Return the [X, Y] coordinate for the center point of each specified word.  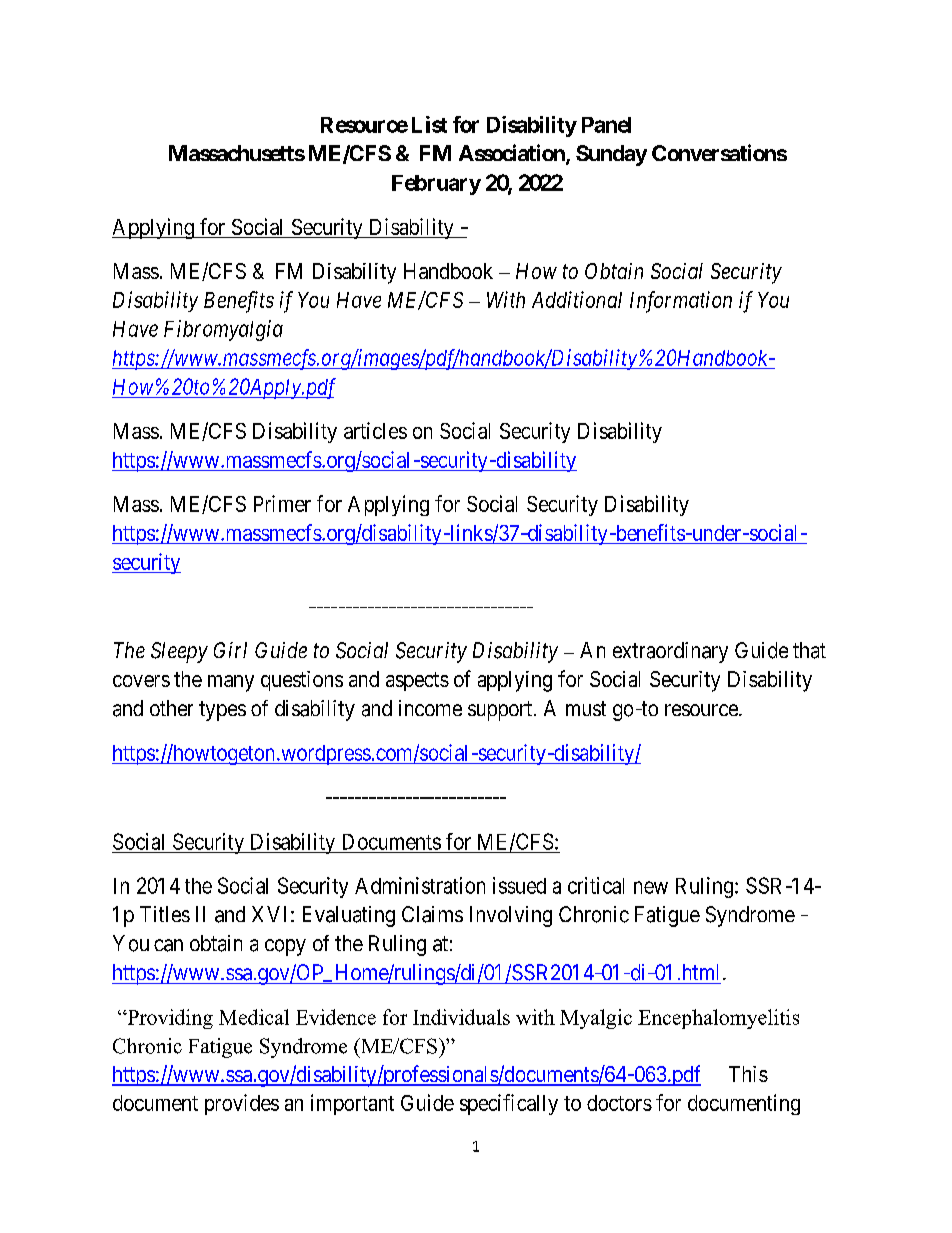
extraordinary [670, 652]
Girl [230, 650]
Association [513, 154]
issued [519, 885]
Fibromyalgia [223, 330]
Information [681, 302]
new [651, 887]
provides [242, 1104]
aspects [417, 681]
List [429, 124]
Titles [165, 914]
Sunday [611, 155]
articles [375, 430]
